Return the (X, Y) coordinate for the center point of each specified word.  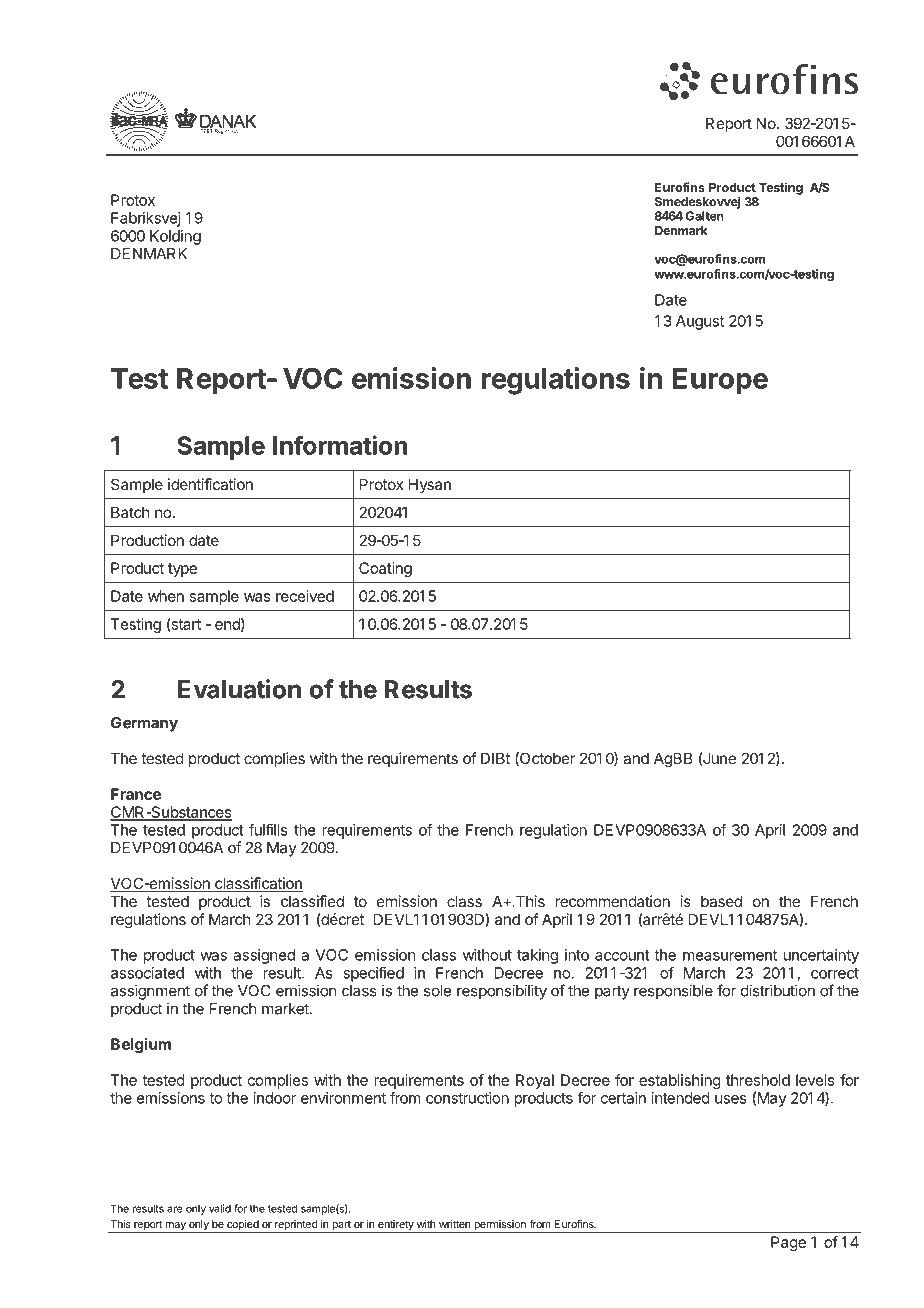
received (305, 596)
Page (788, 1243)
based (721, 901)
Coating (385, 569)
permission (500, 1226)
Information (340, 445)
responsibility (502, 992)
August (700, 322)
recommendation (612, 901)
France (136, 794)
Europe (720, 381)
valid (220, 1208)
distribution (778, 990)
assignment (150, 992)
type (182, 570)
